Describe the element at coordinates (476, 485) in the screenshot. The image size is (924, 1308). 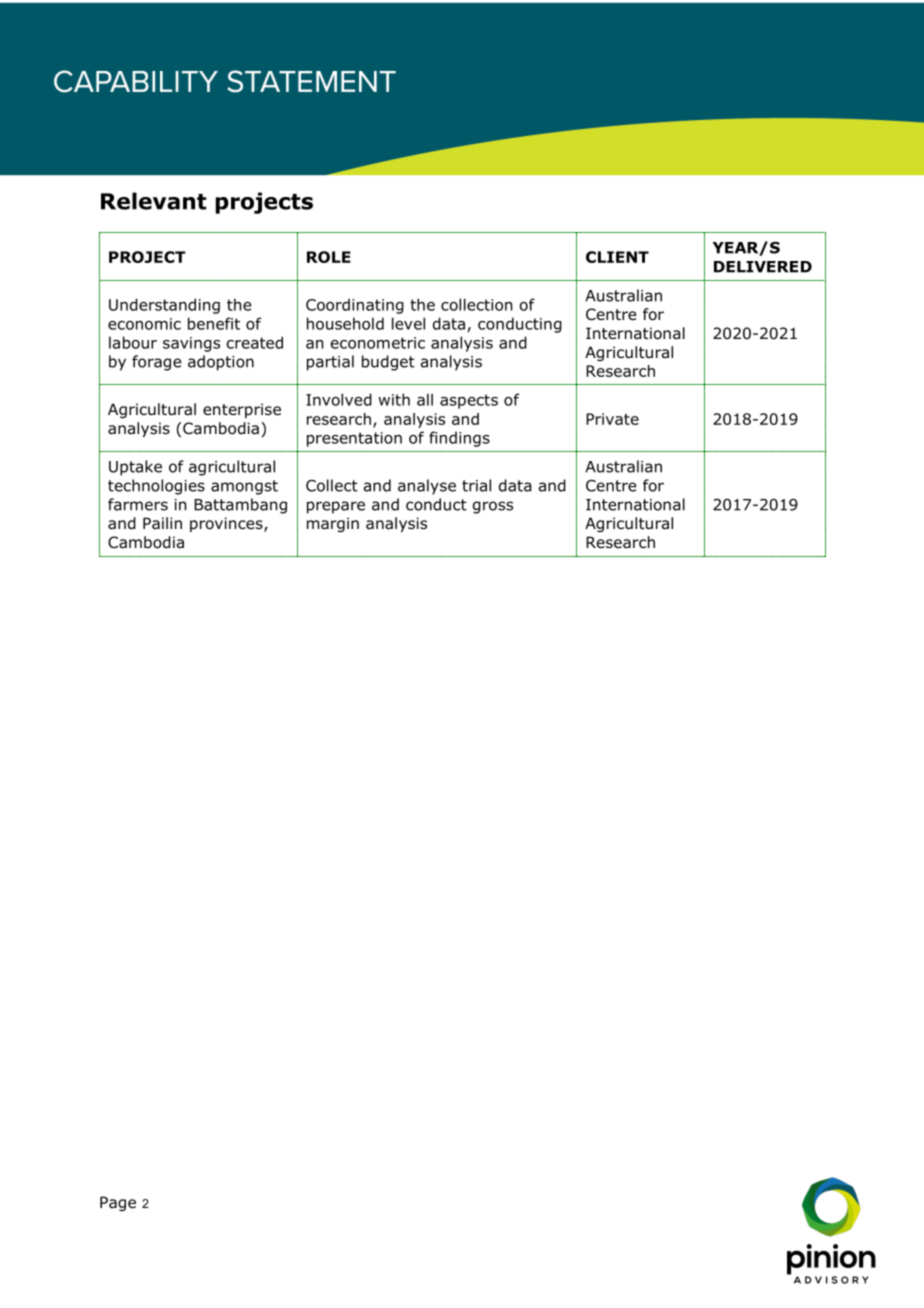
I see `trial` at that location.
